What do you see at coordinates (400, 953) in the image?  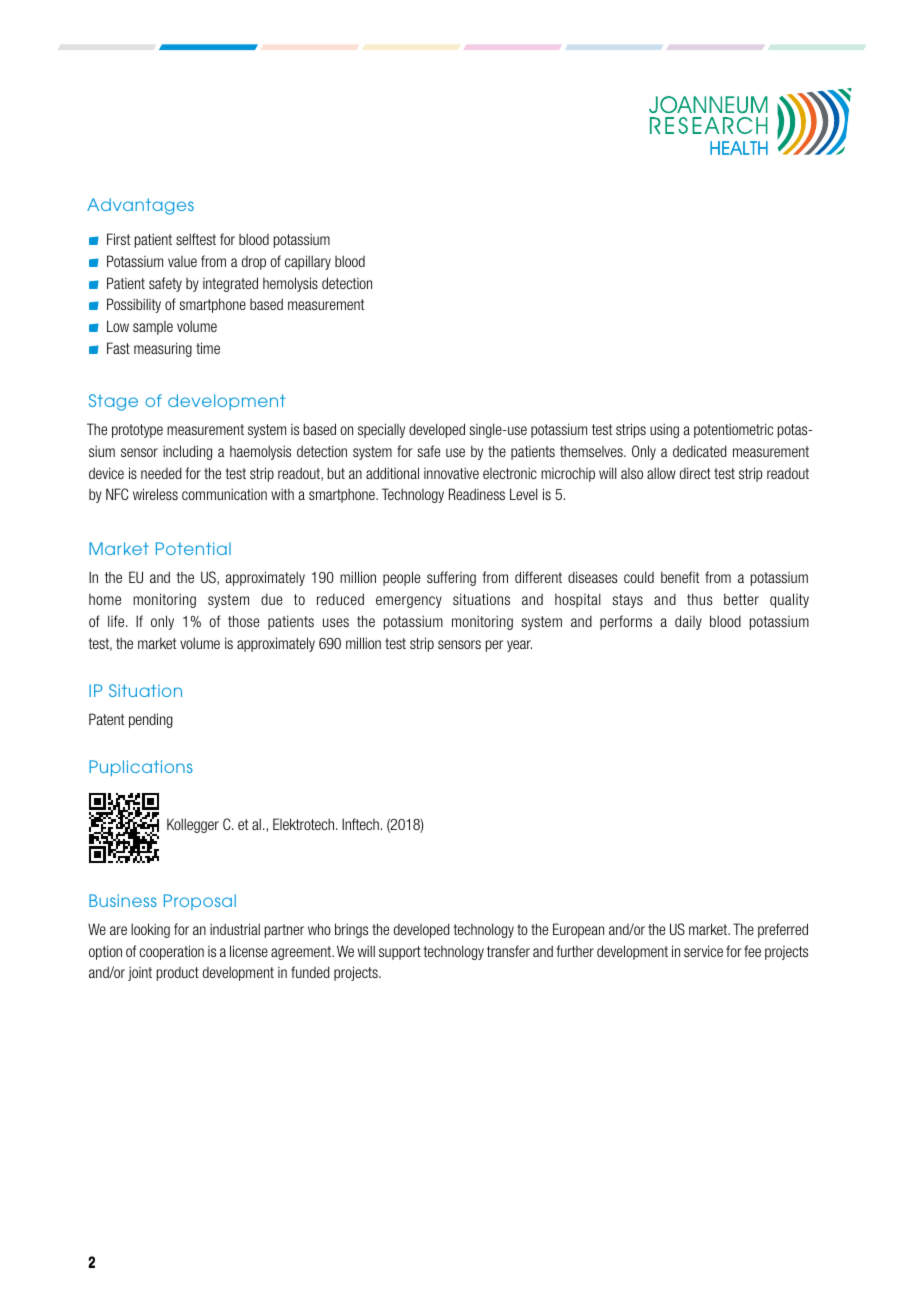 I see `support` at bounding box center [400, 953].
